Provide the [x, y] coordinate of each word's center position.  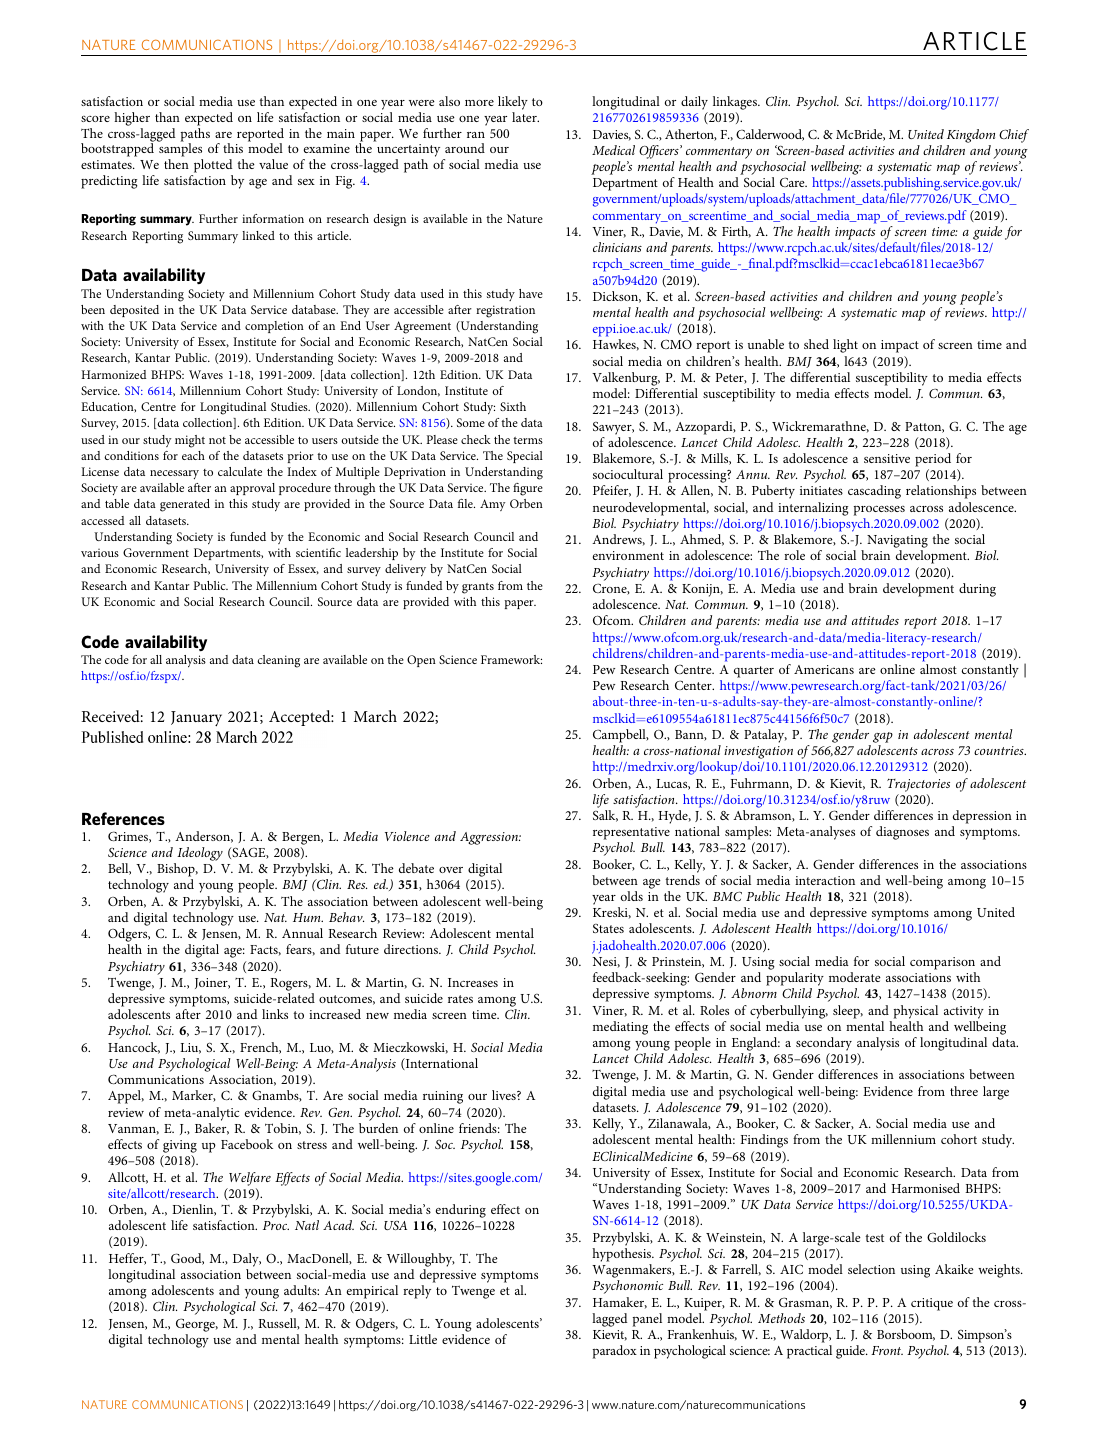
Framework [511, 659]
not [217, 440]
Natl [307, 1225]
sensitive [887, 458]
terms [528, 440]
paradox [615, 1352]
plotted [213, 166]
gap [883, 737]
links [275, 1014]
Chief [1014, 136]
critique [932, 1304]
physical [916, 1012]
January [196, 718]
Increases [473, 982]
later [525, 117]
